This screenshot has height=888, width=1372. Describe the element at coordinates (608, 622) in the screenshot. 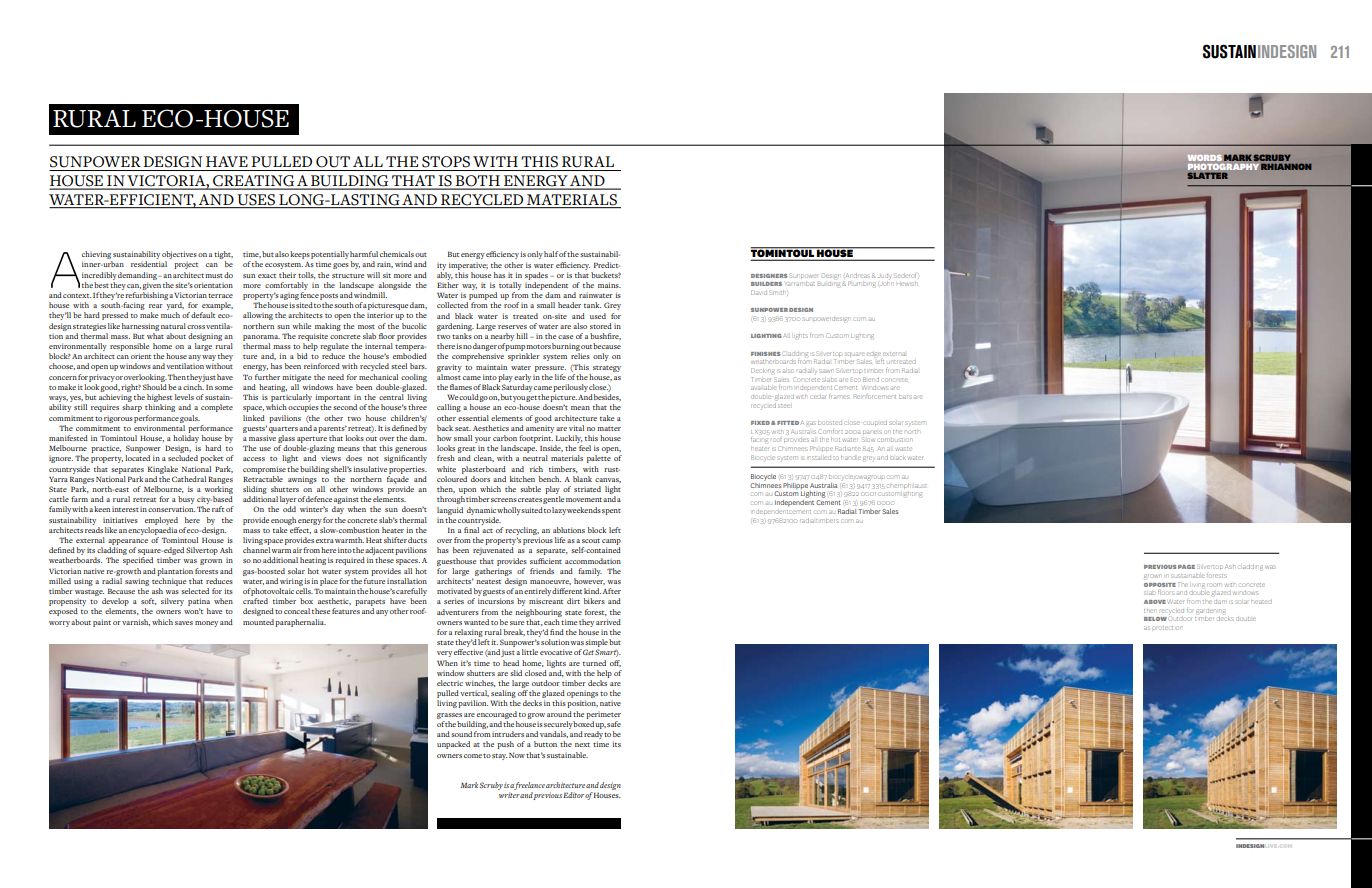

I see `arrived` at that location.
